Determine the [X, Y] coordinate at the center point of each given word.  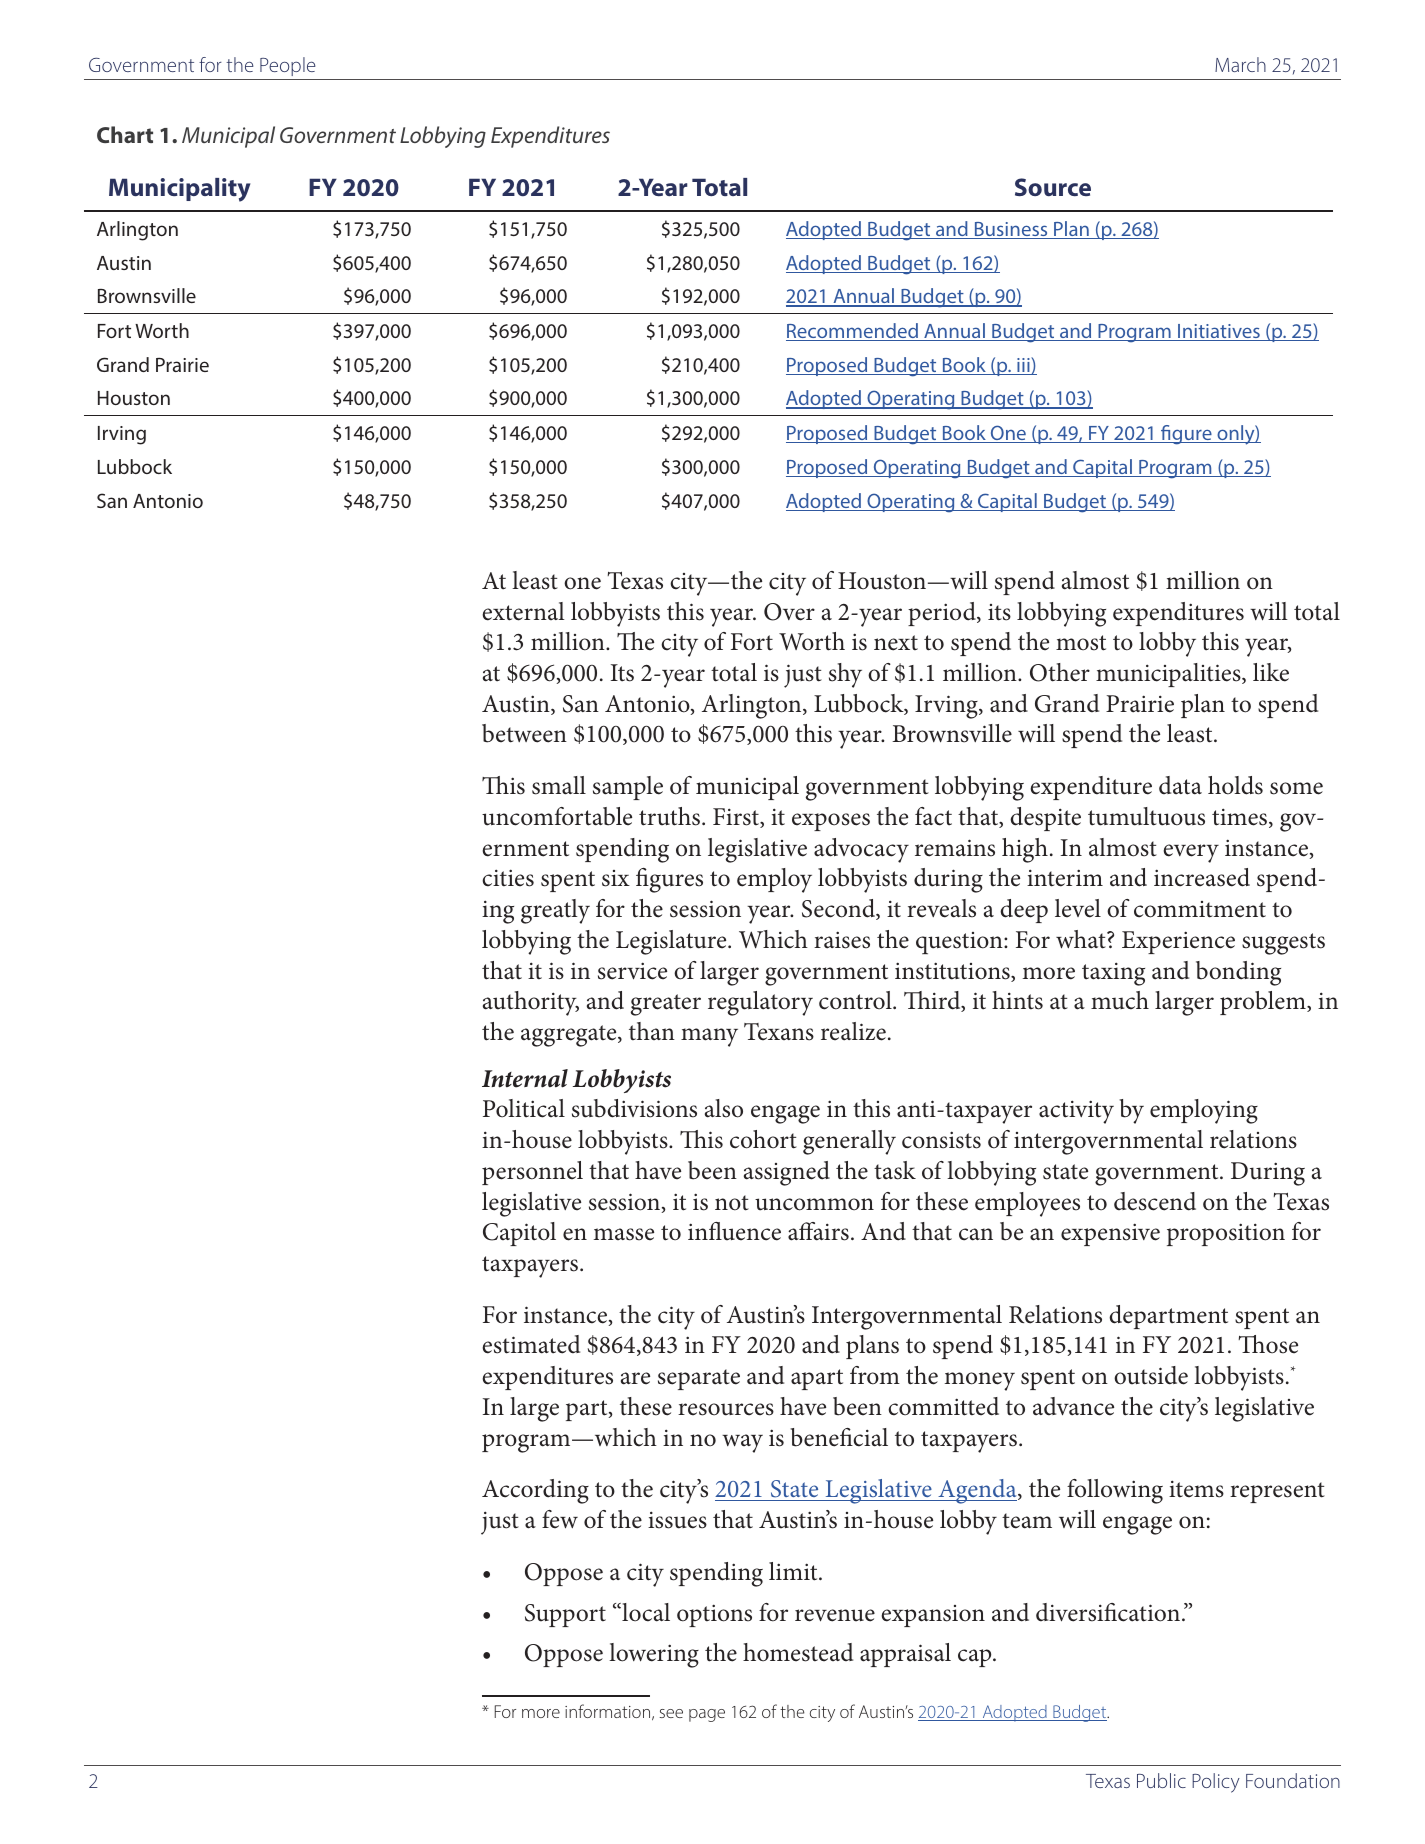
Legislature [672, 942]
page [707, 1715]
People [288, 66]
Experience [1178, 942]
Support [565, 1615]
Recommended [853, 332]
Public [1161, 1780]
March [1240, 64]
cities [508, 878]
